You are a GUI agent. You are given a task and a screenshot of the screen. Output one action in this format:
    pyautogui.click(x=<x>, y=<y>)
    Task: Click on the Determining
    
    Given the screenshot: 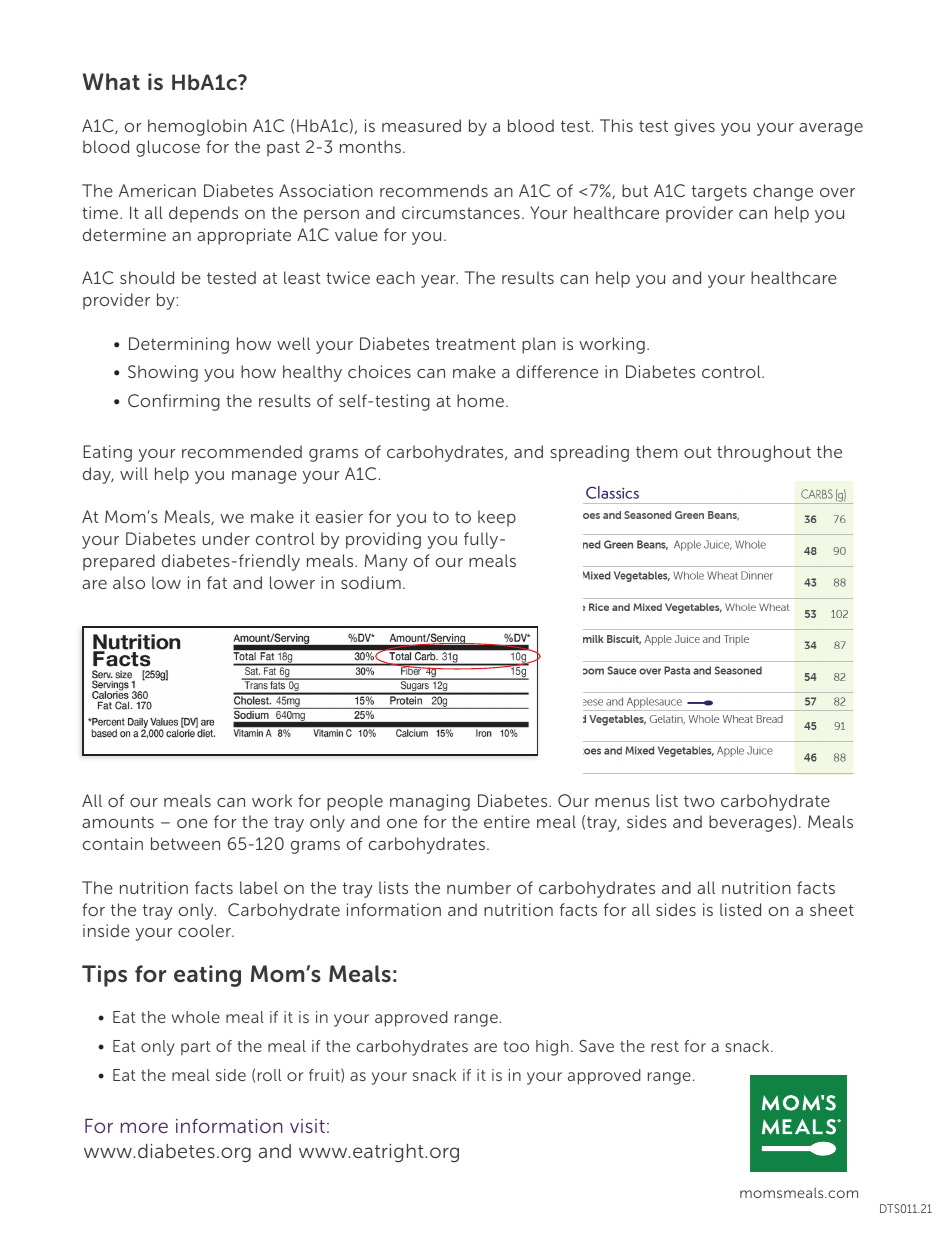 What is the action you would take?
    pyautogui.click(x=179, y=345)
